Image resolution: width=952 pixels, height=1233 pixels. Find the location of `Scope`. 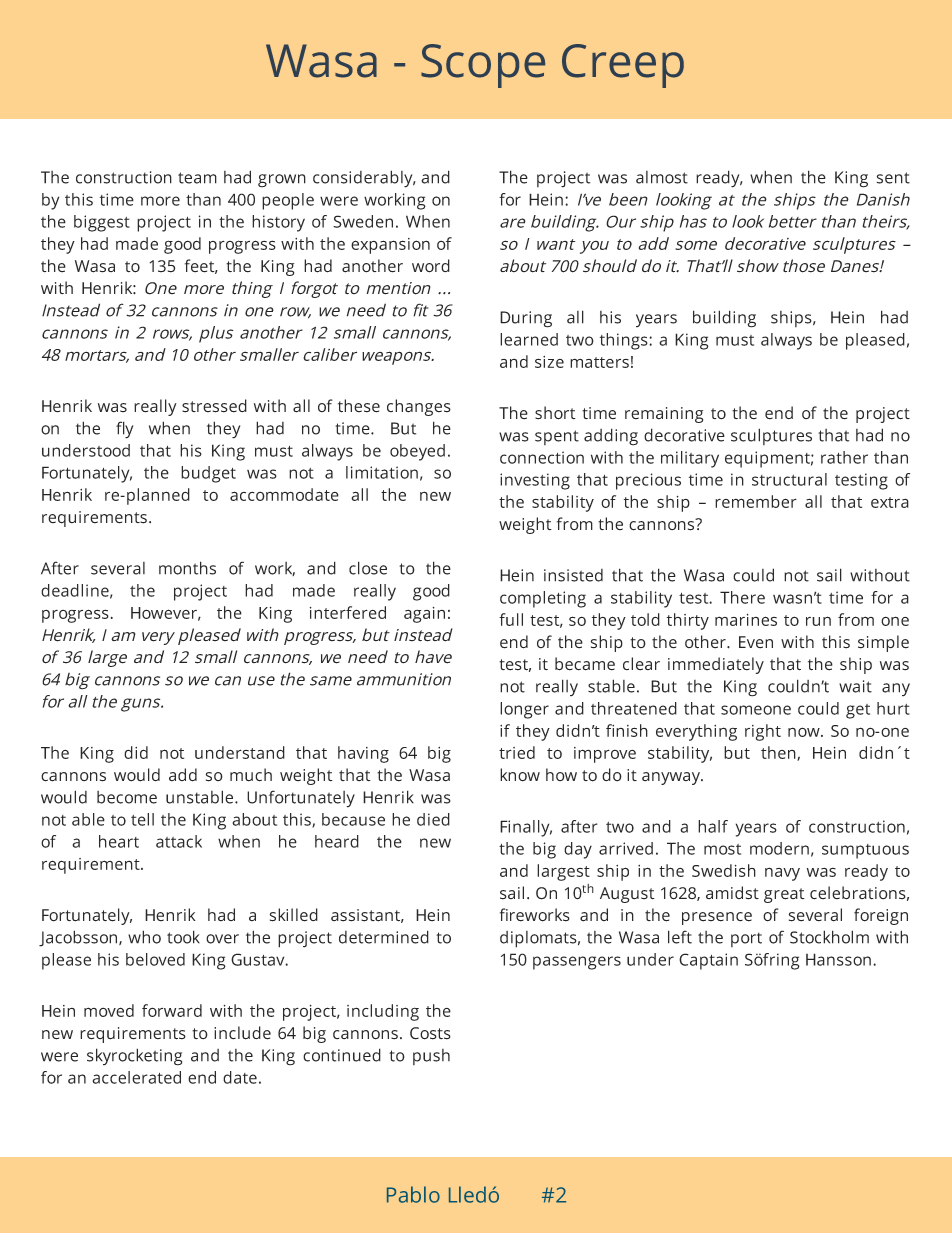

Scope is located at coordinates (483, 66).
